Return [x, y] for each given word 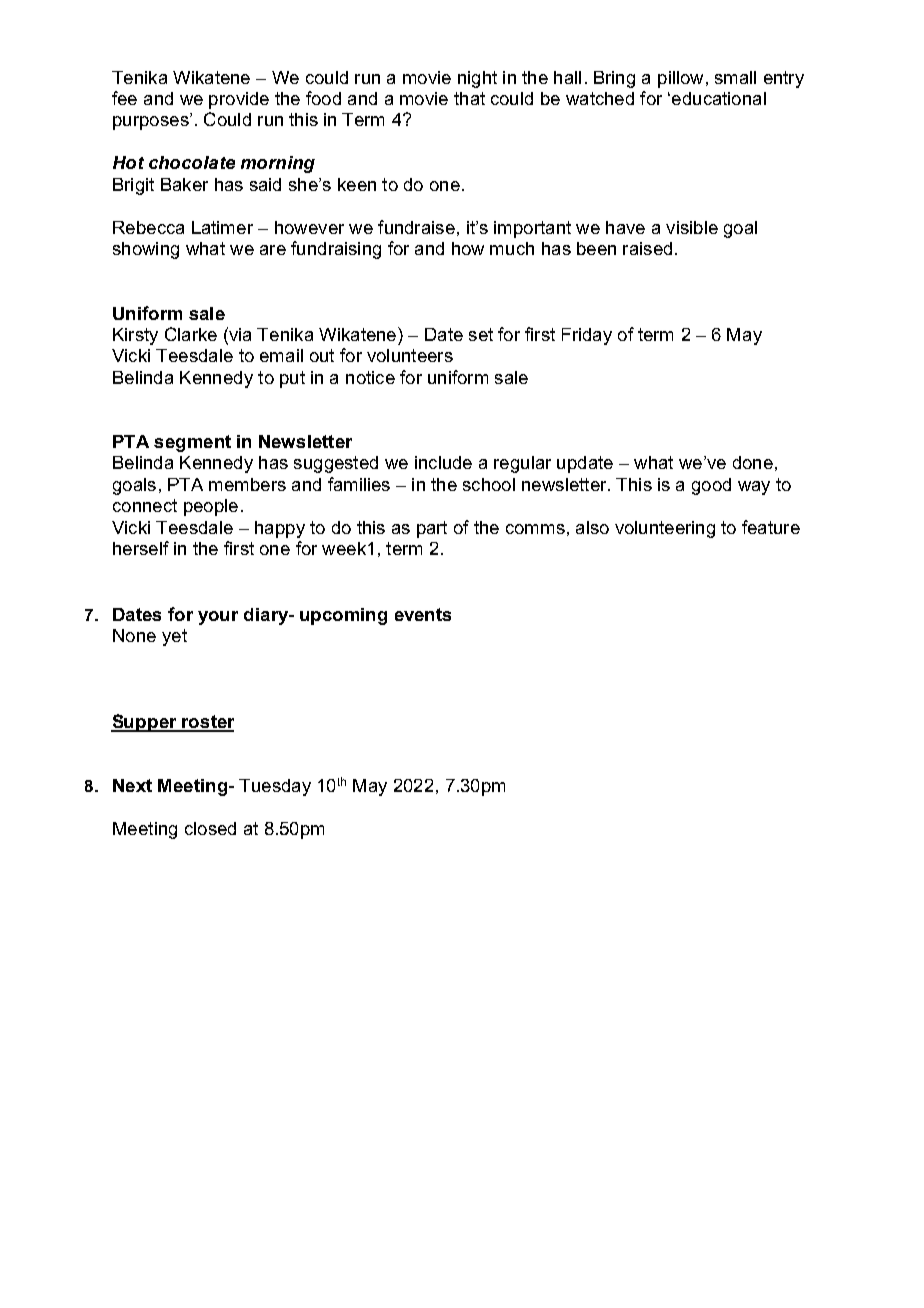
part [432, 529]
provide [239, 100]
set [481, 334]
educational [717, 98]
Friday [587, 336]
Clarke [191, 334]
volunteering [665, 529]
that [469, 98]
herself [141, 548]
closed [210, 828]
